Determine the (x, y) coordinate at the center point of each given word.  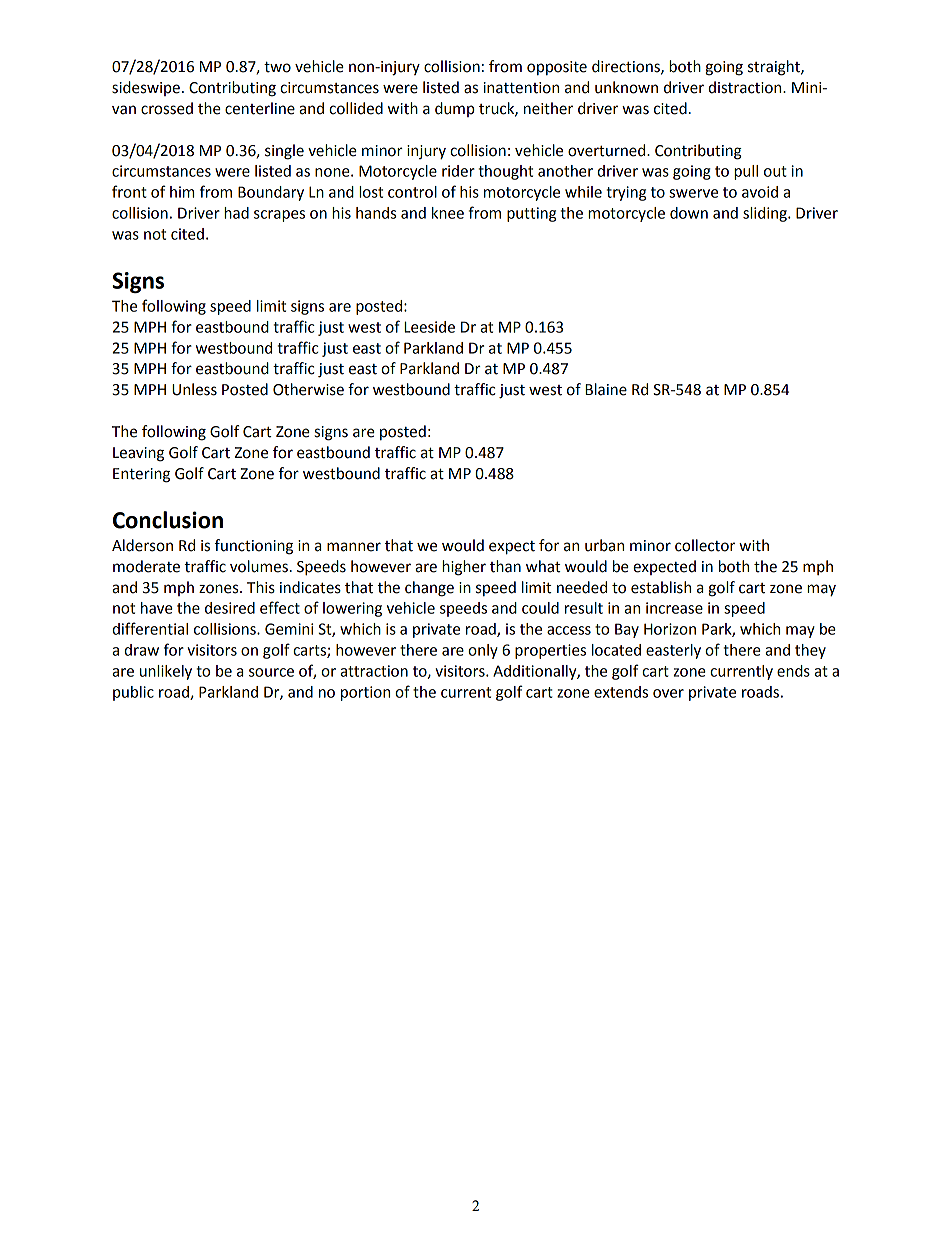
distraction (746, 87)
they (810, 651)
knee (448, 213)
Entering (141, 475)
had (236, 213)
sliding (766, 214)
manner (354, 547)
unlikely (166, 672)
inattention (521, 88)
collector (705, 545)
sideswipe (146, 88)
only (483, 651)
